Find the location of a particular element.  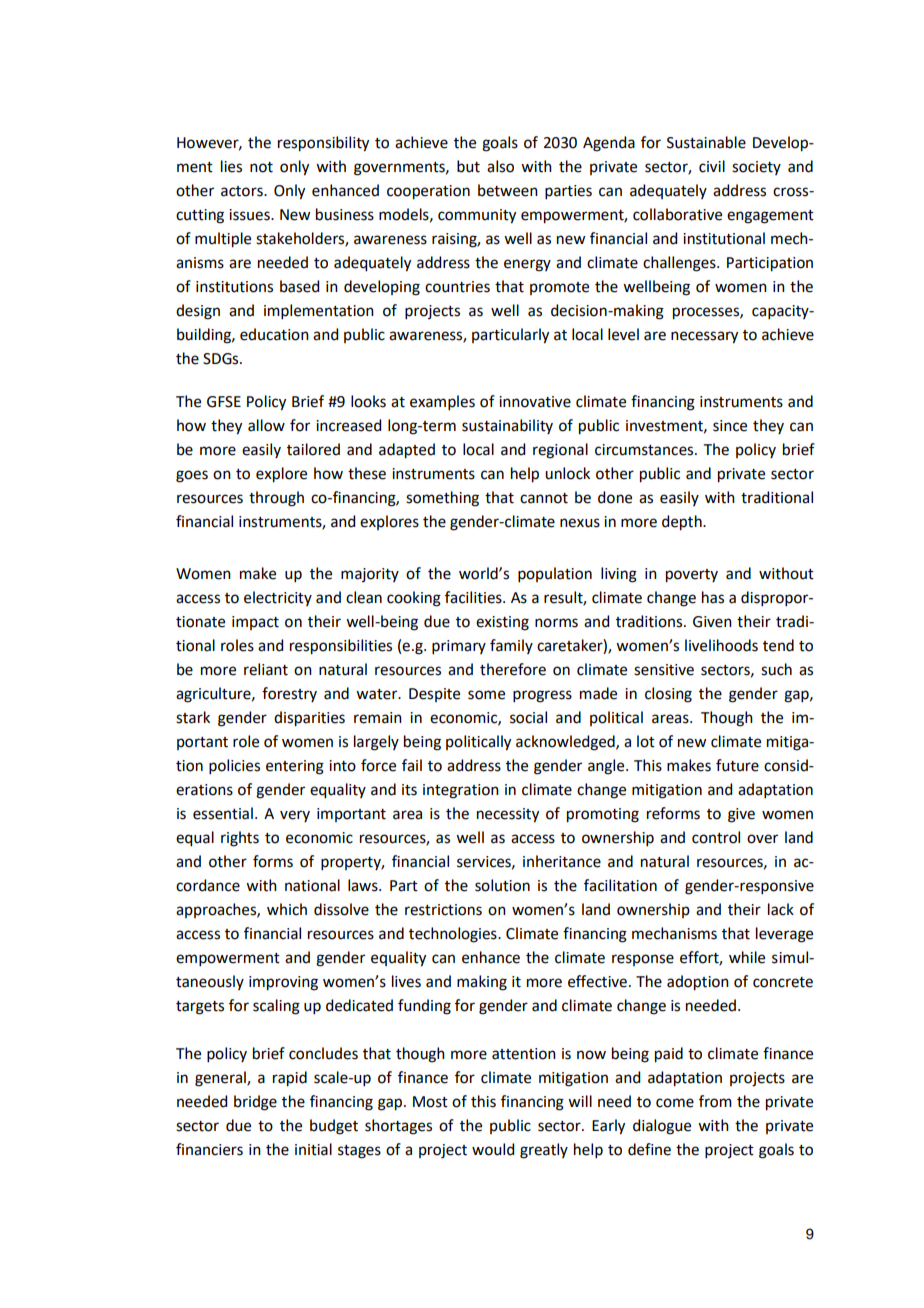

also is located at coordinates (500, 166).
